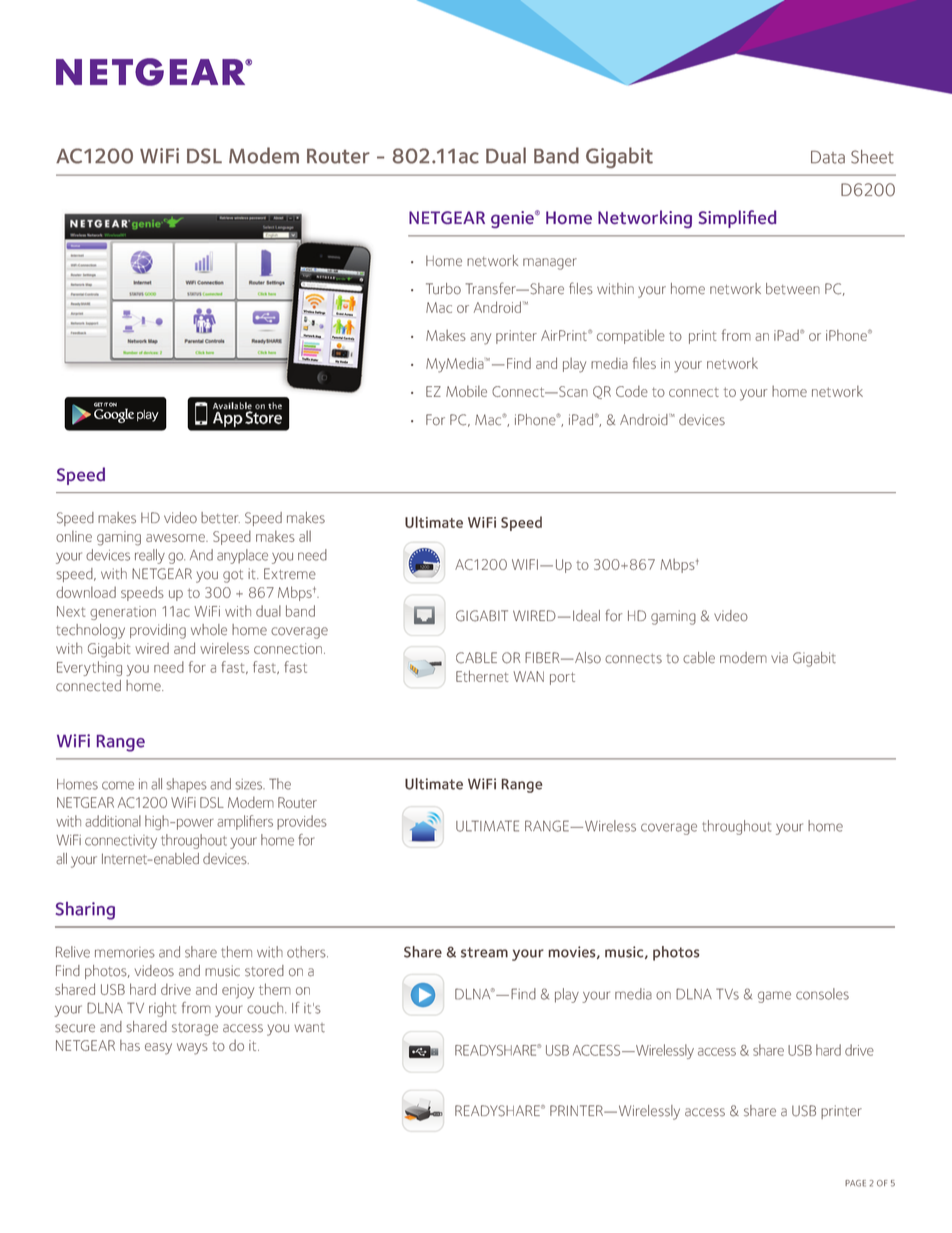 The height and width of the image is (1233, 952). Describe the element at coordinates (550, 264) in the image. I see `manager` at that location.
